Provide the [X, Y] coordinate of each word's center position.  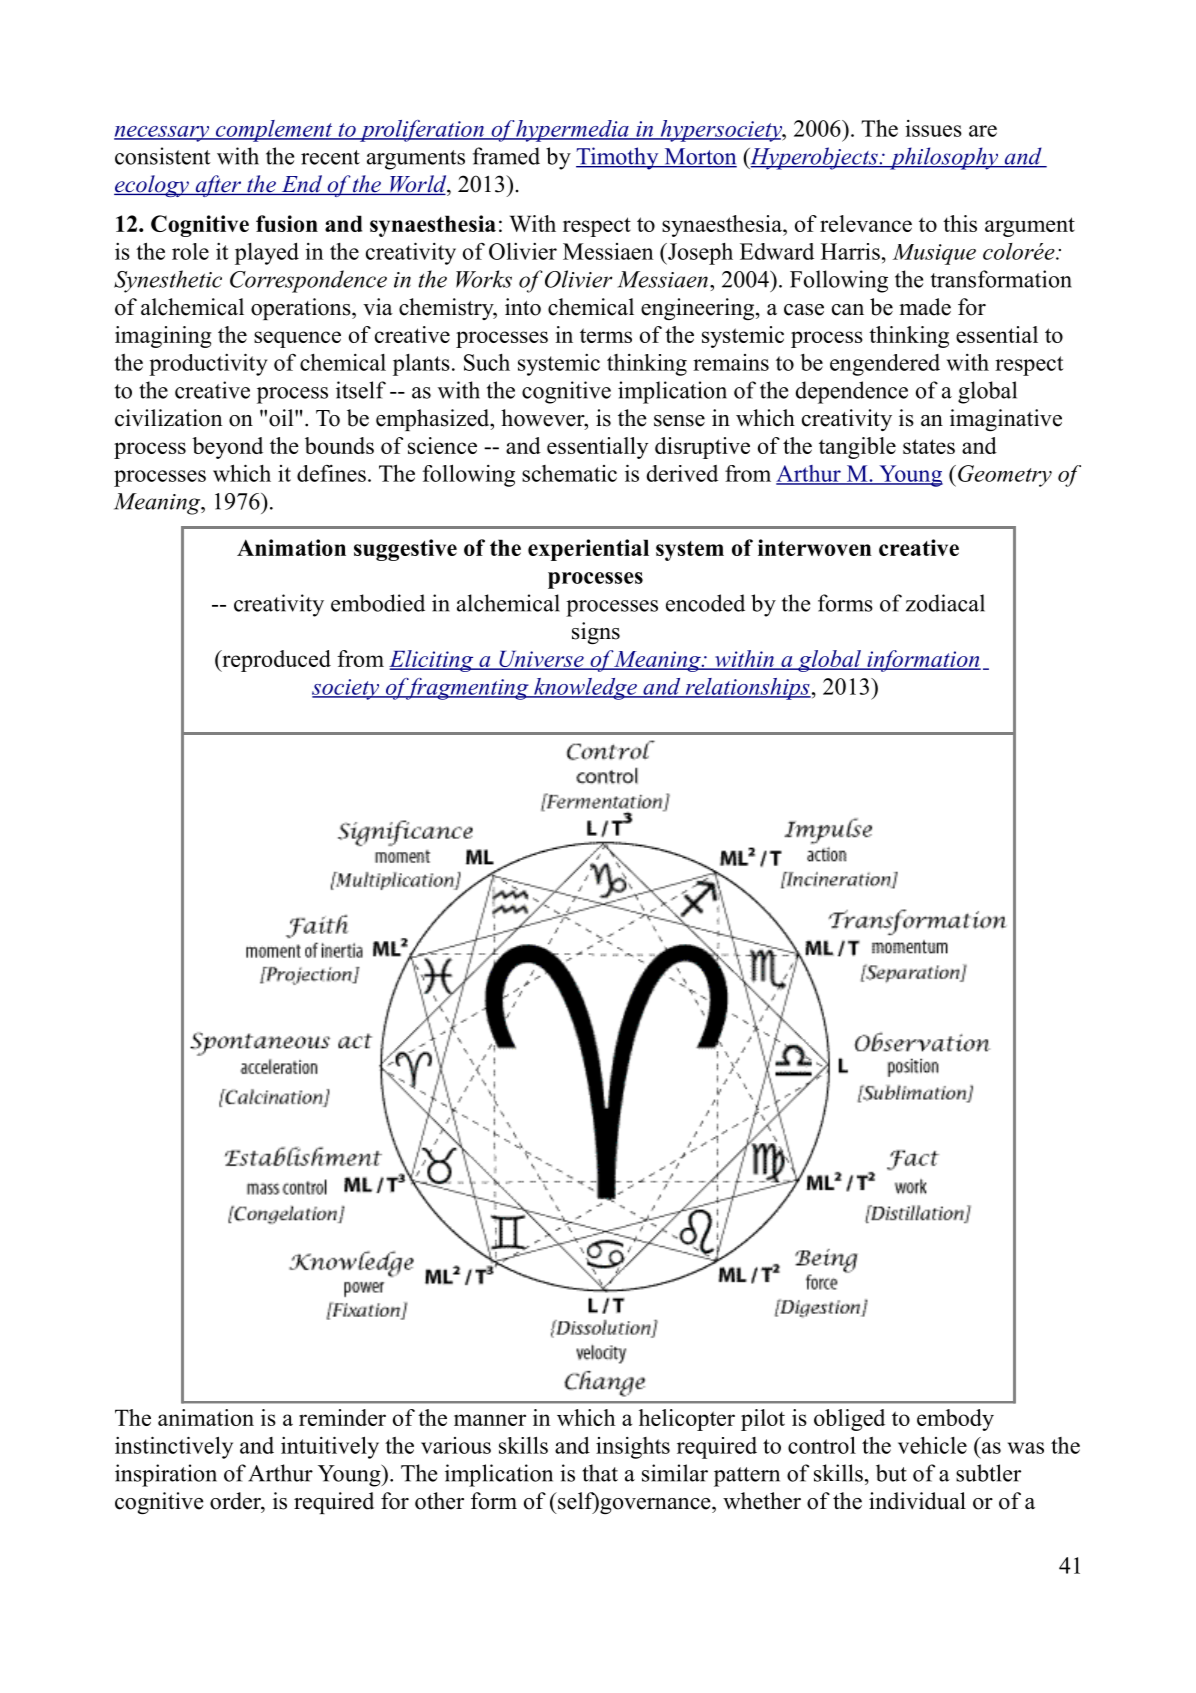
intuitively [330, 1447]
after [218, 186]
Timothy [618, 158]
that [600, 1473]
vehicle [932, 1445]
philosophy [943, 158]
